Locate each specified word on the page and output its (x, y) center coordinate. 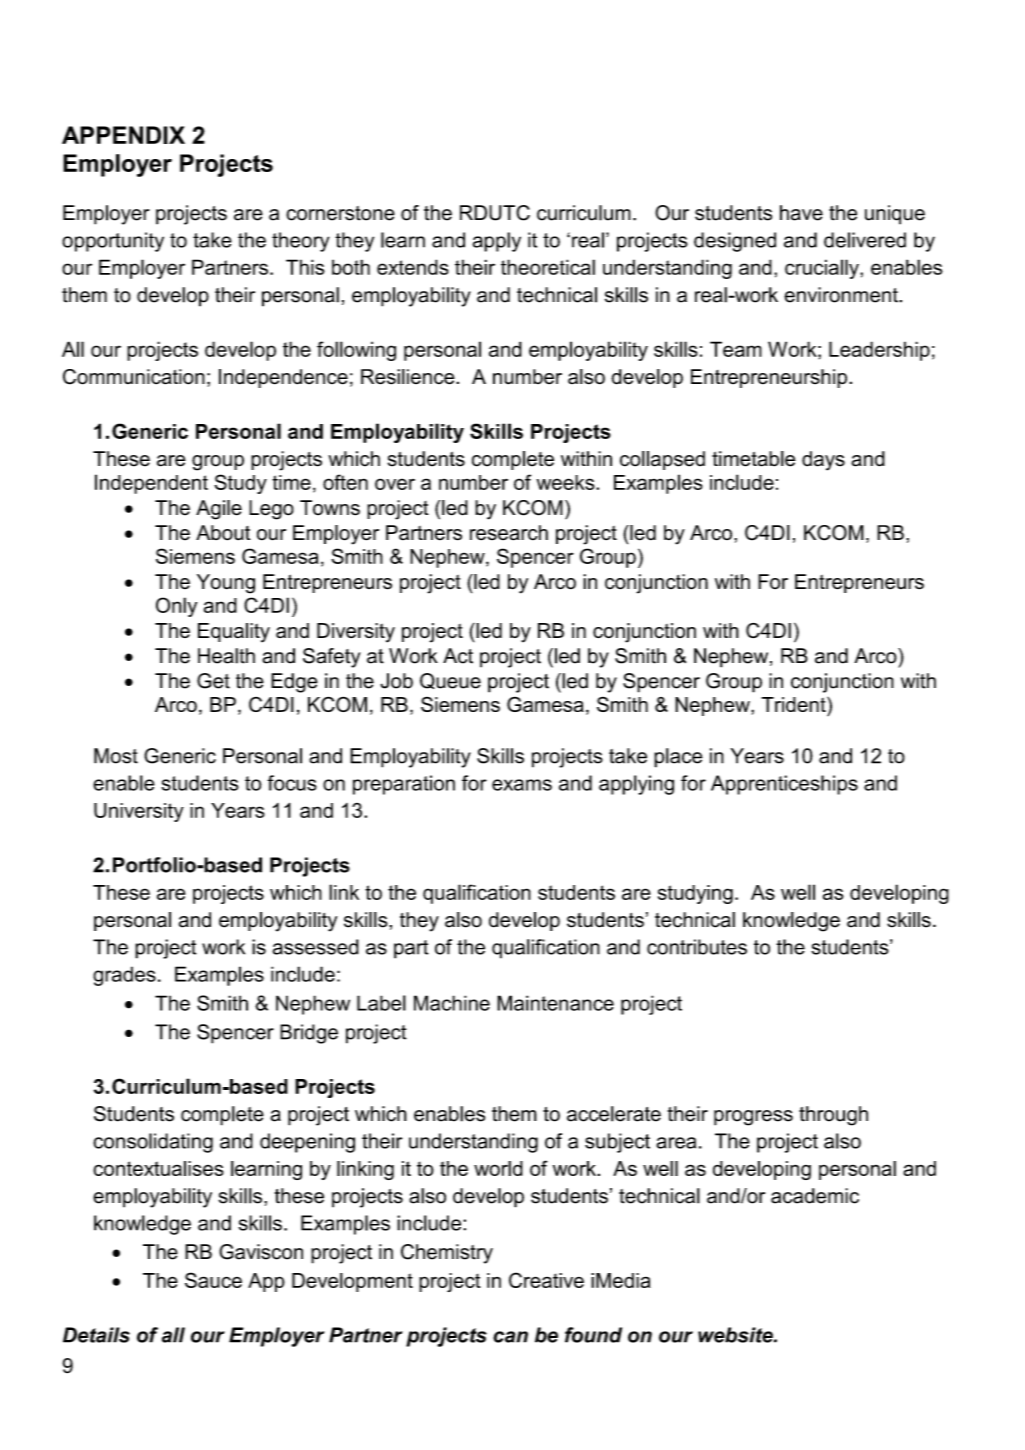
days (823, 461)
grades (124, 976)
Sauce (213, 1280)
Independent (151, 484)
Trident (795, 704)
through (833, 1116)
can (510, 1337)
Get (213, 681)
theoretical (548, 267)
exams (522, 785)
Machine (452, 1003)
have (801, 213)
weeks (567, 482)
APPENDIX (123, 135)
